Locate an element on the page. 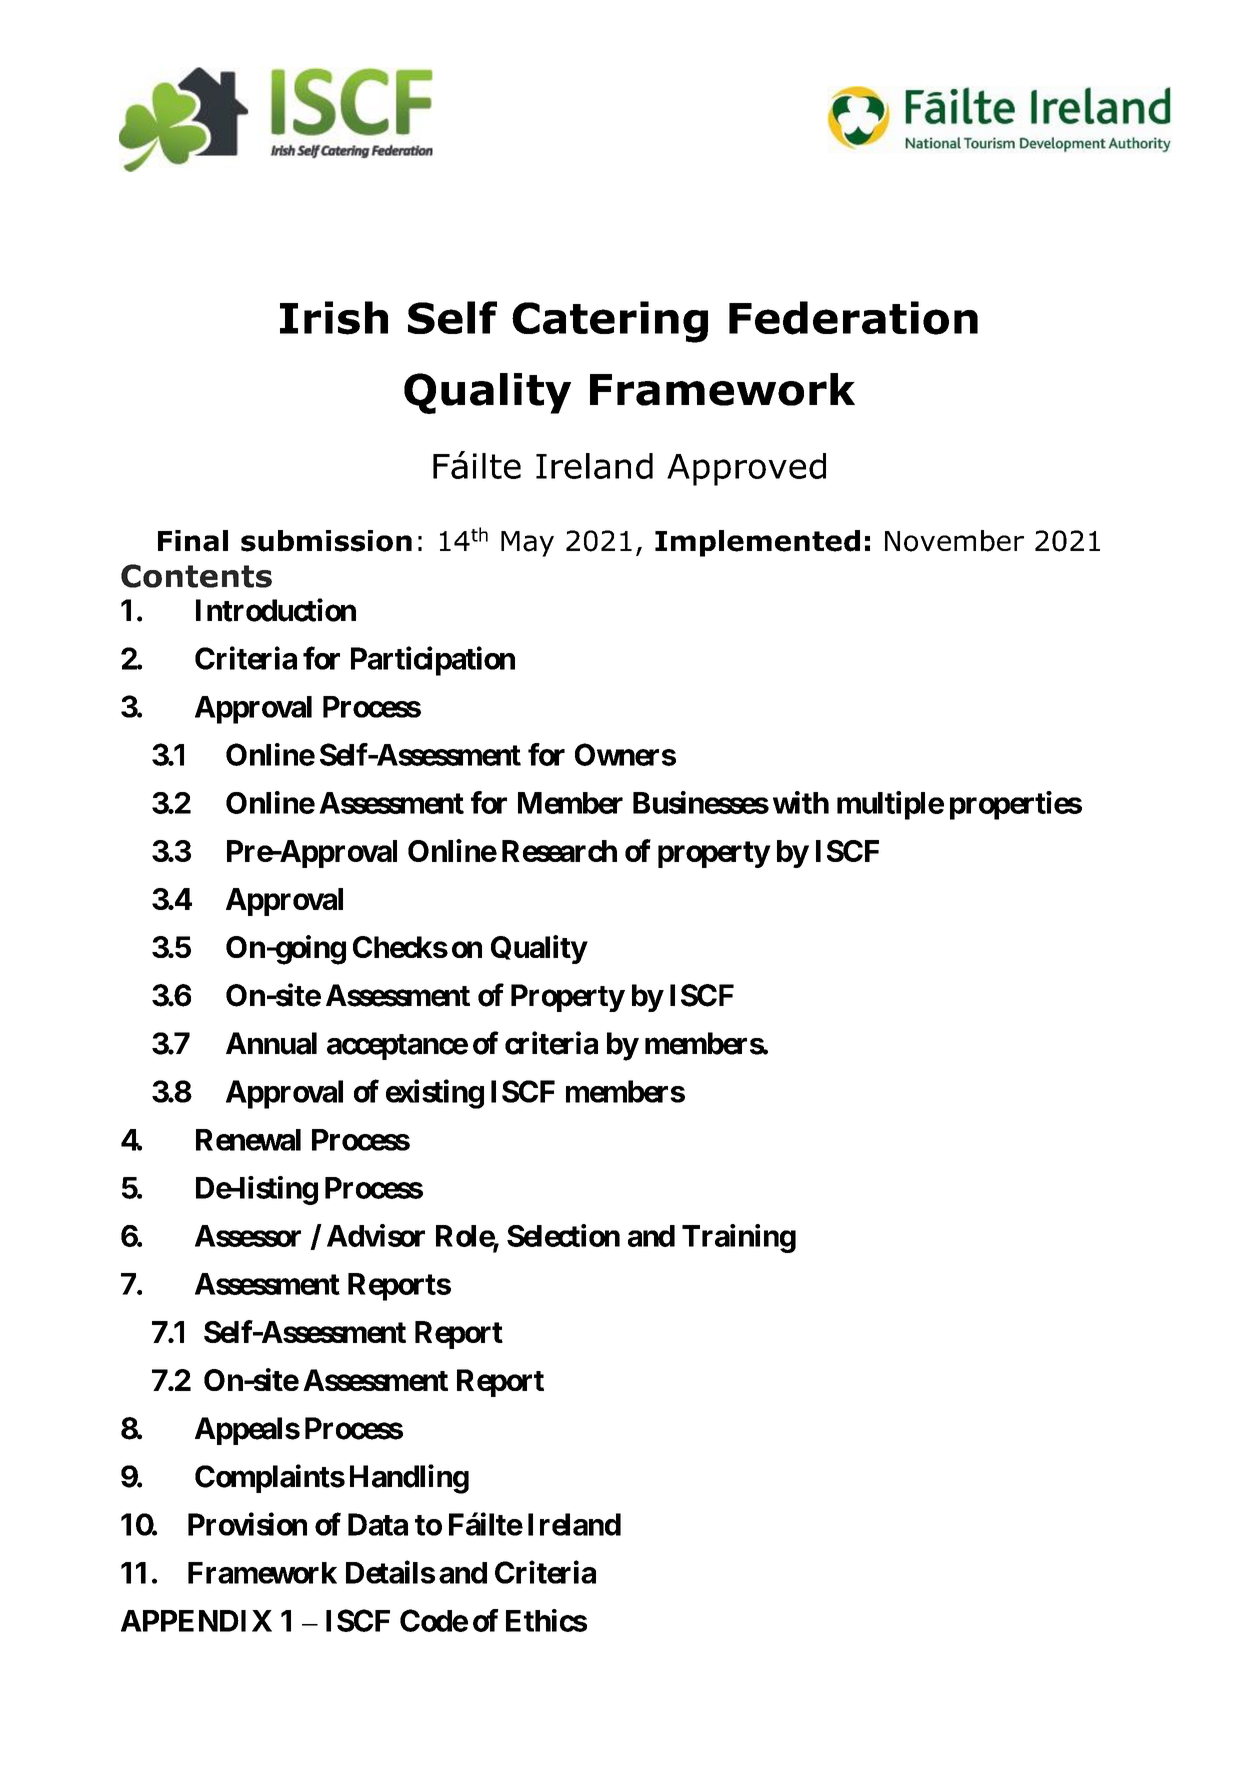  Introduction is located at coordinates (276, 610).
